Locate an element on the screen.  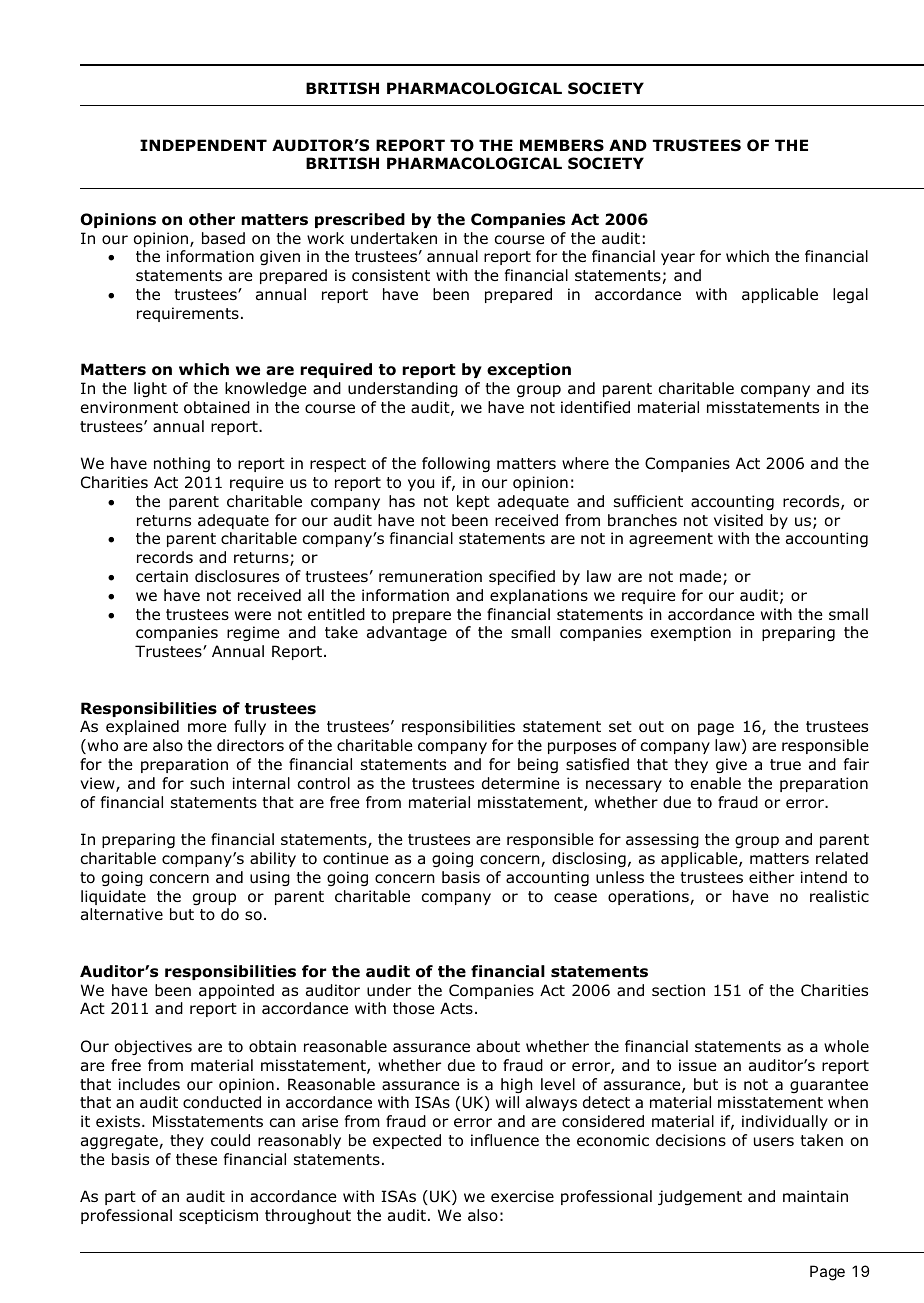
cease is located at coordinates (575, 898).
